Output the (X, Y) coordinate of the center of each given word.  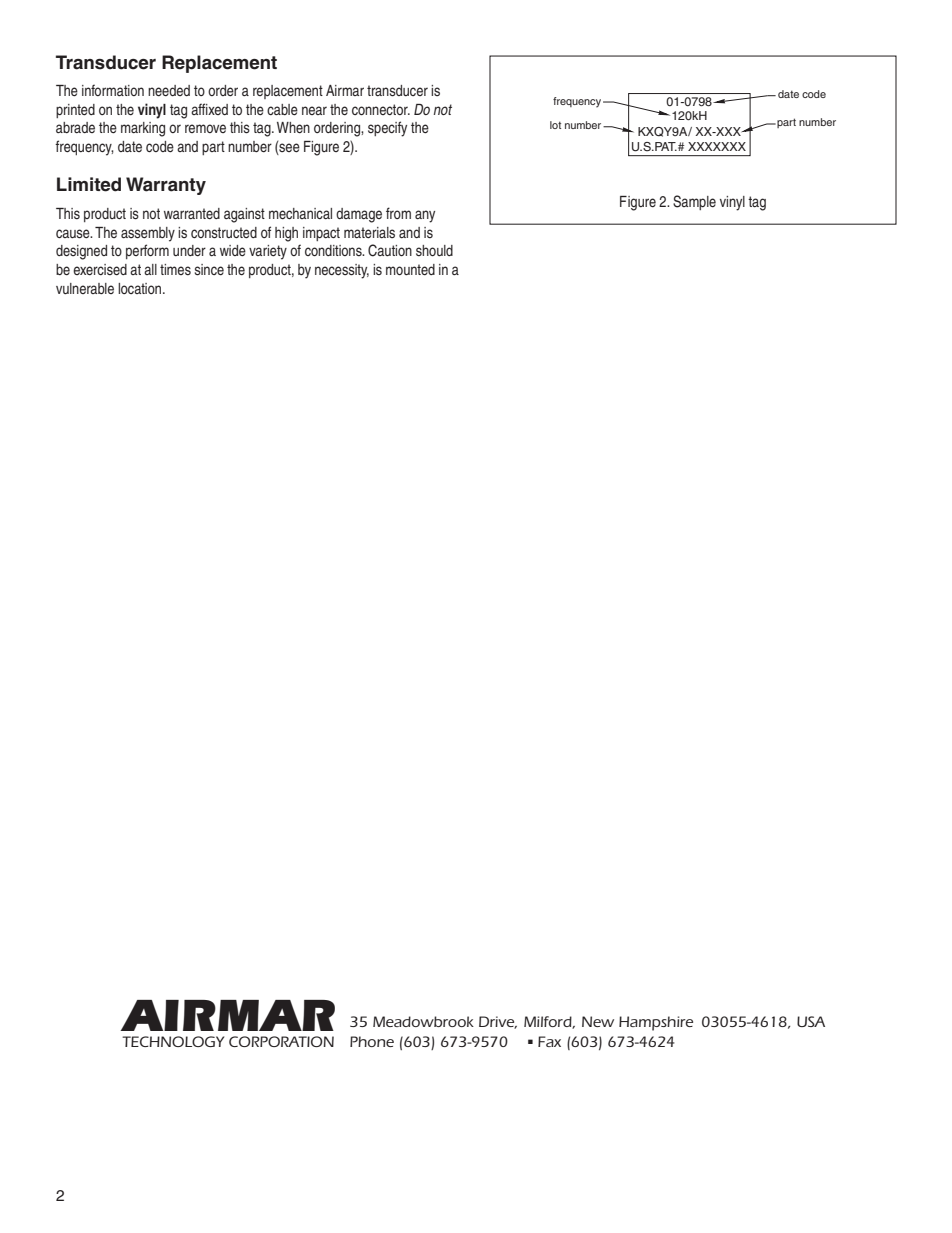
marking (143, 129)
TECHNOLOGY (173, 1041)
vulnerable (85, 288)
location (141, 288)
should (434, 250)
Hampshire (656, 1023)
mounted (410, 269)
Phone (372, 1041)
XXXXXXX (717, 146)
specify (387, 129)
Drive (498, 1022)
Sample (694, 202)
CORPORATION (281, 1041)
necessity (342, 271)
